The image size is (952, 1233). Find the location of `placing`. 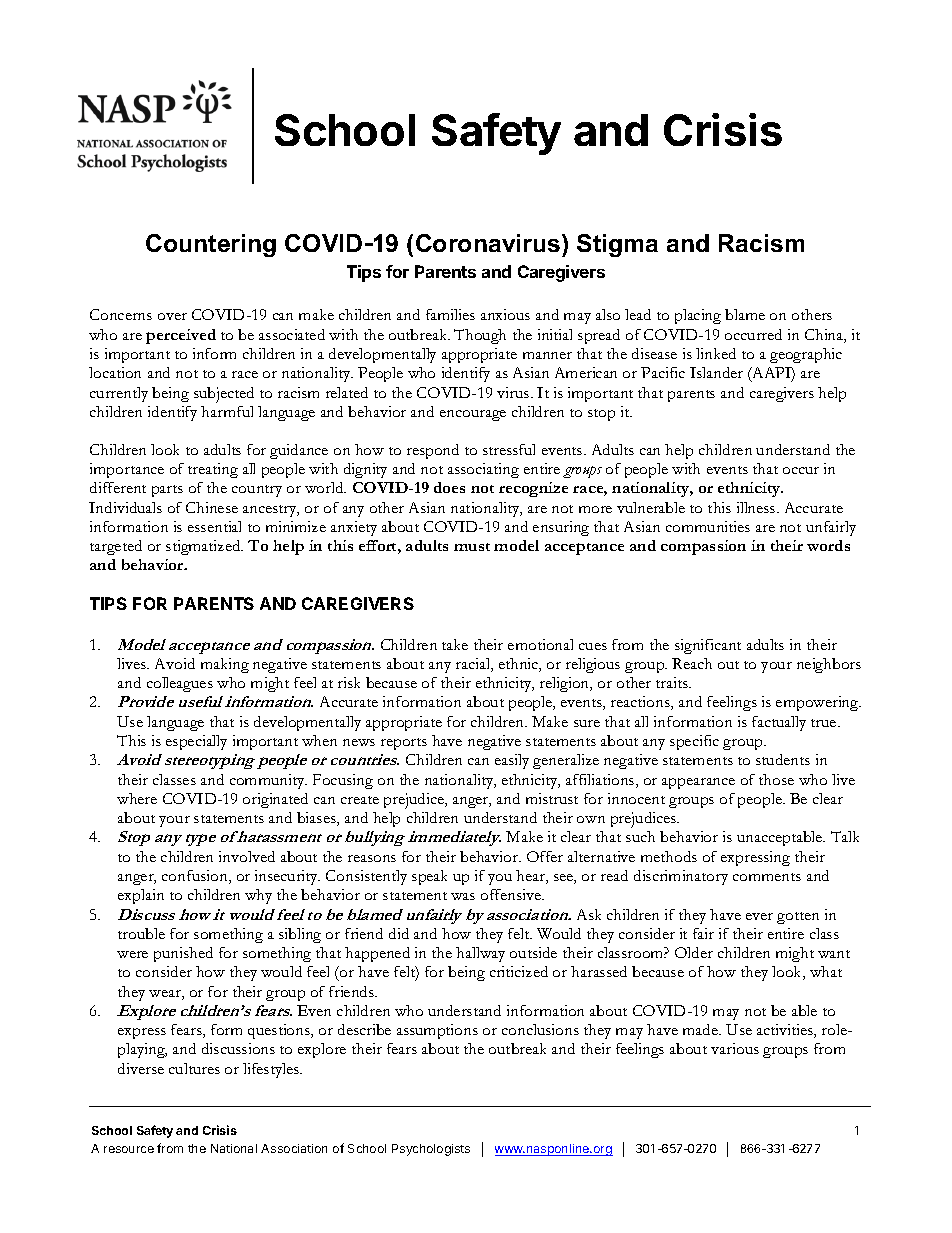

placing is located at coordinates (698, 316).
